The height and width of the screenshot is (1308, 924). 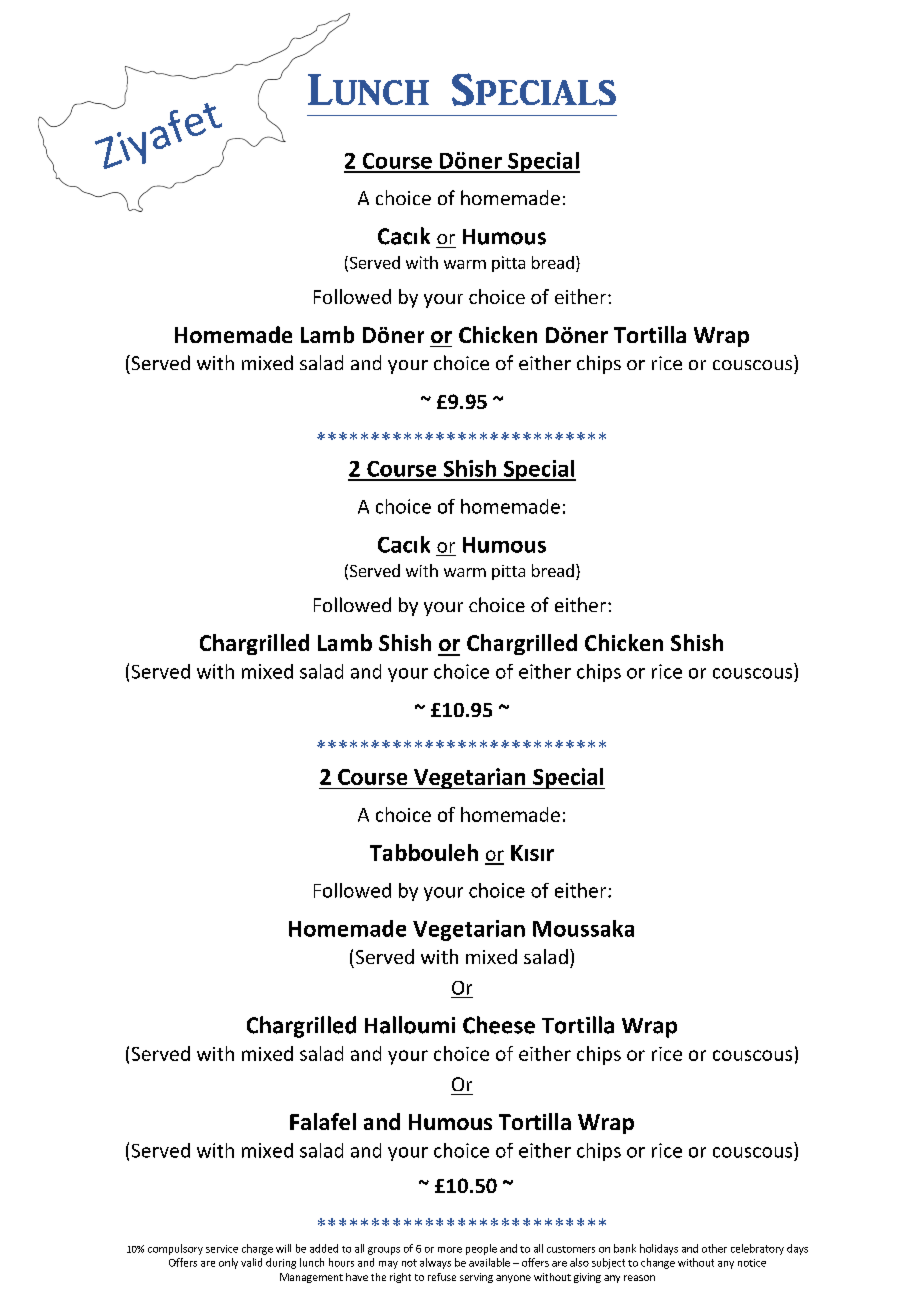 What do you see at coordinates (752, 1263) in the screenshot?
I see `notice` at bounding box center [752, 1263].
